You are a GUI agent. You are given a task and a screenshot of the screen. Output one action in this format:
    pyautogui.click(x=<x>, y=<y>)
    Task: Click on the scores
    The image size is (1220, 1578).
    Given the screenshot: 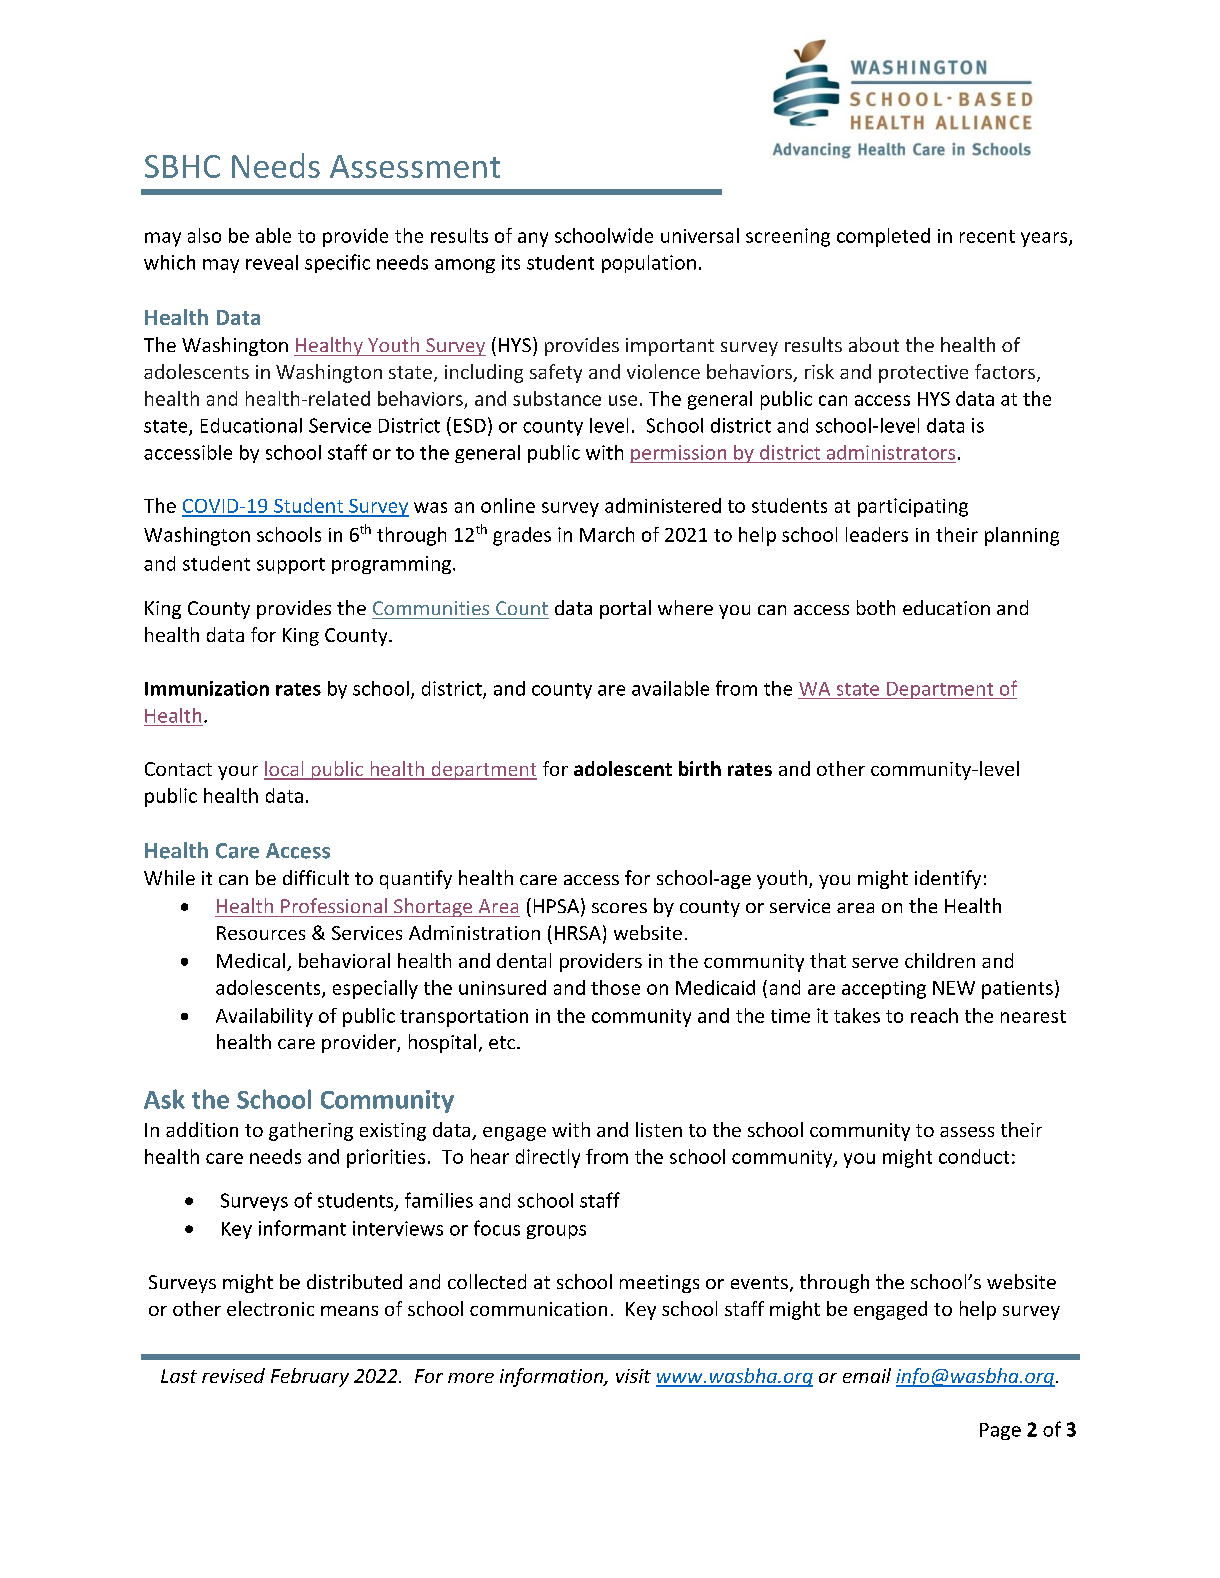 What is the action you would take?
    pyautogui.click(x=619, y=908)
